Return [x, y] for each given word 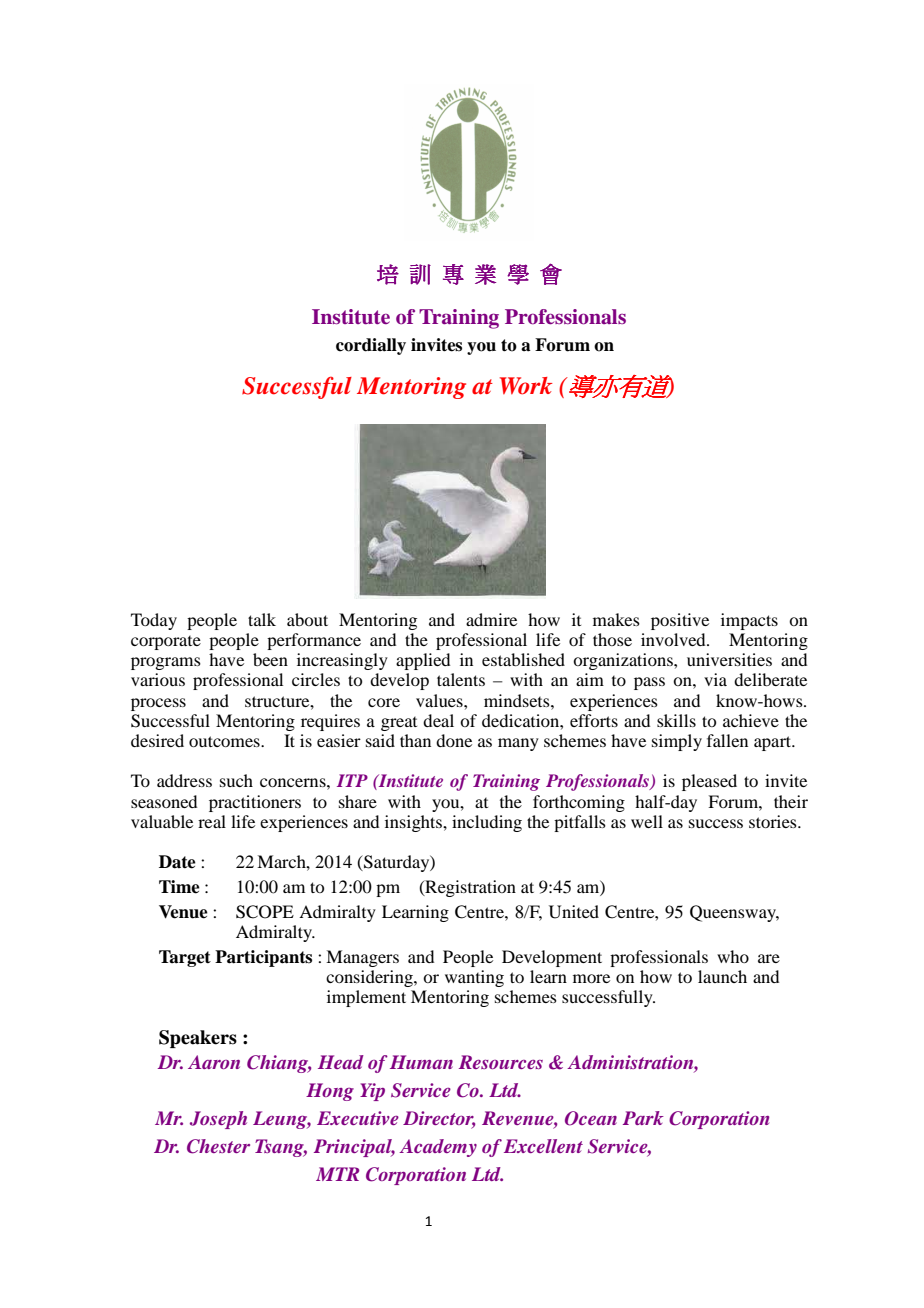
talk [262, 619]
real [212, 821]
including [487, 823]
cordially [371, 346]
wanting [474, 978]
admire [491, 619]
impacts [749, 621]
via [715, 679]
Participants [263, 958]
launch [722, 976]
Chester [218, 1146]
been [270, 659]
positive [680, 621]
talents [461, 679]
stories [774, 821]
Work [526, 386]
